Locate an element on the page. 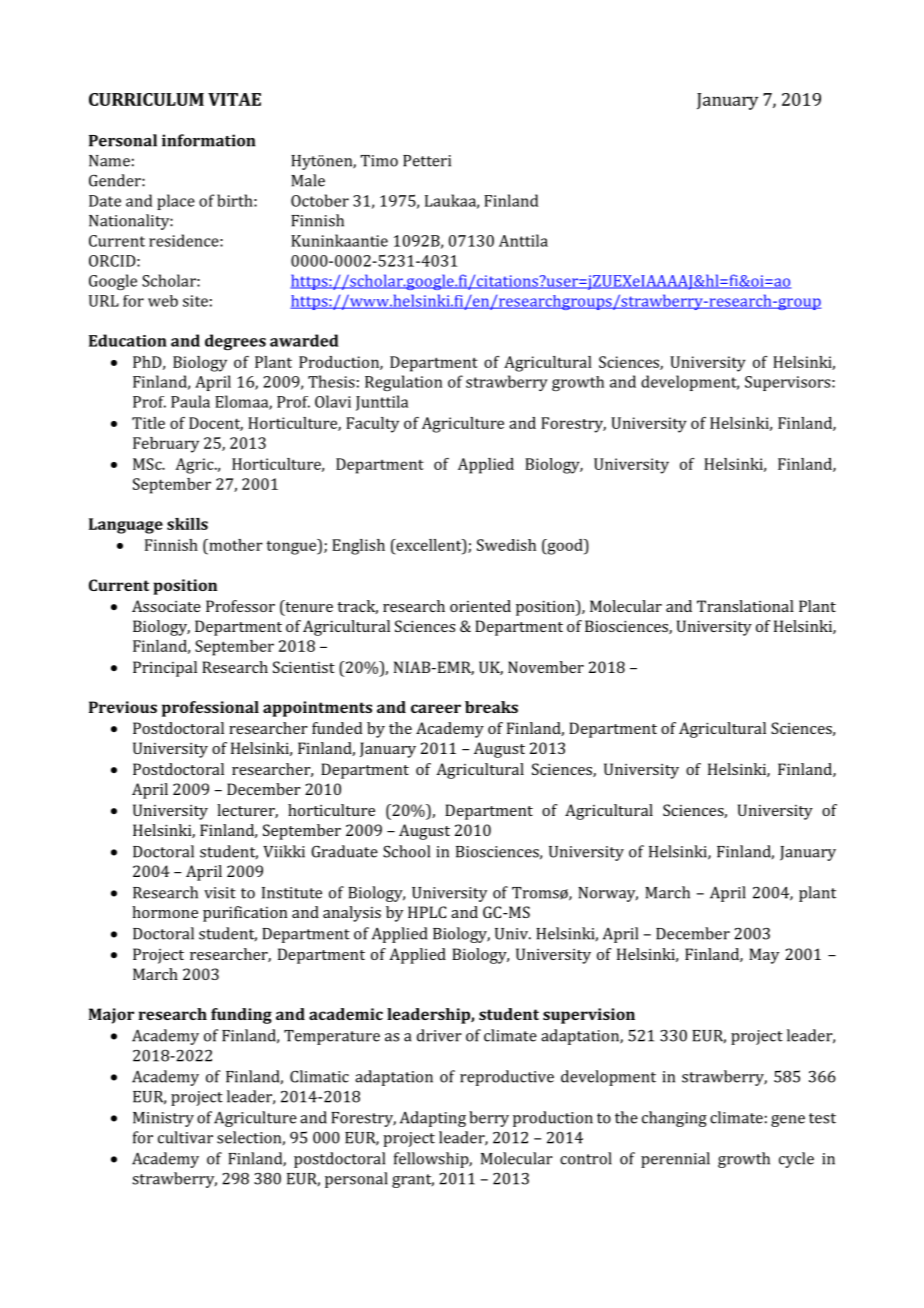  excellent is located at coordinates (429, 545).
